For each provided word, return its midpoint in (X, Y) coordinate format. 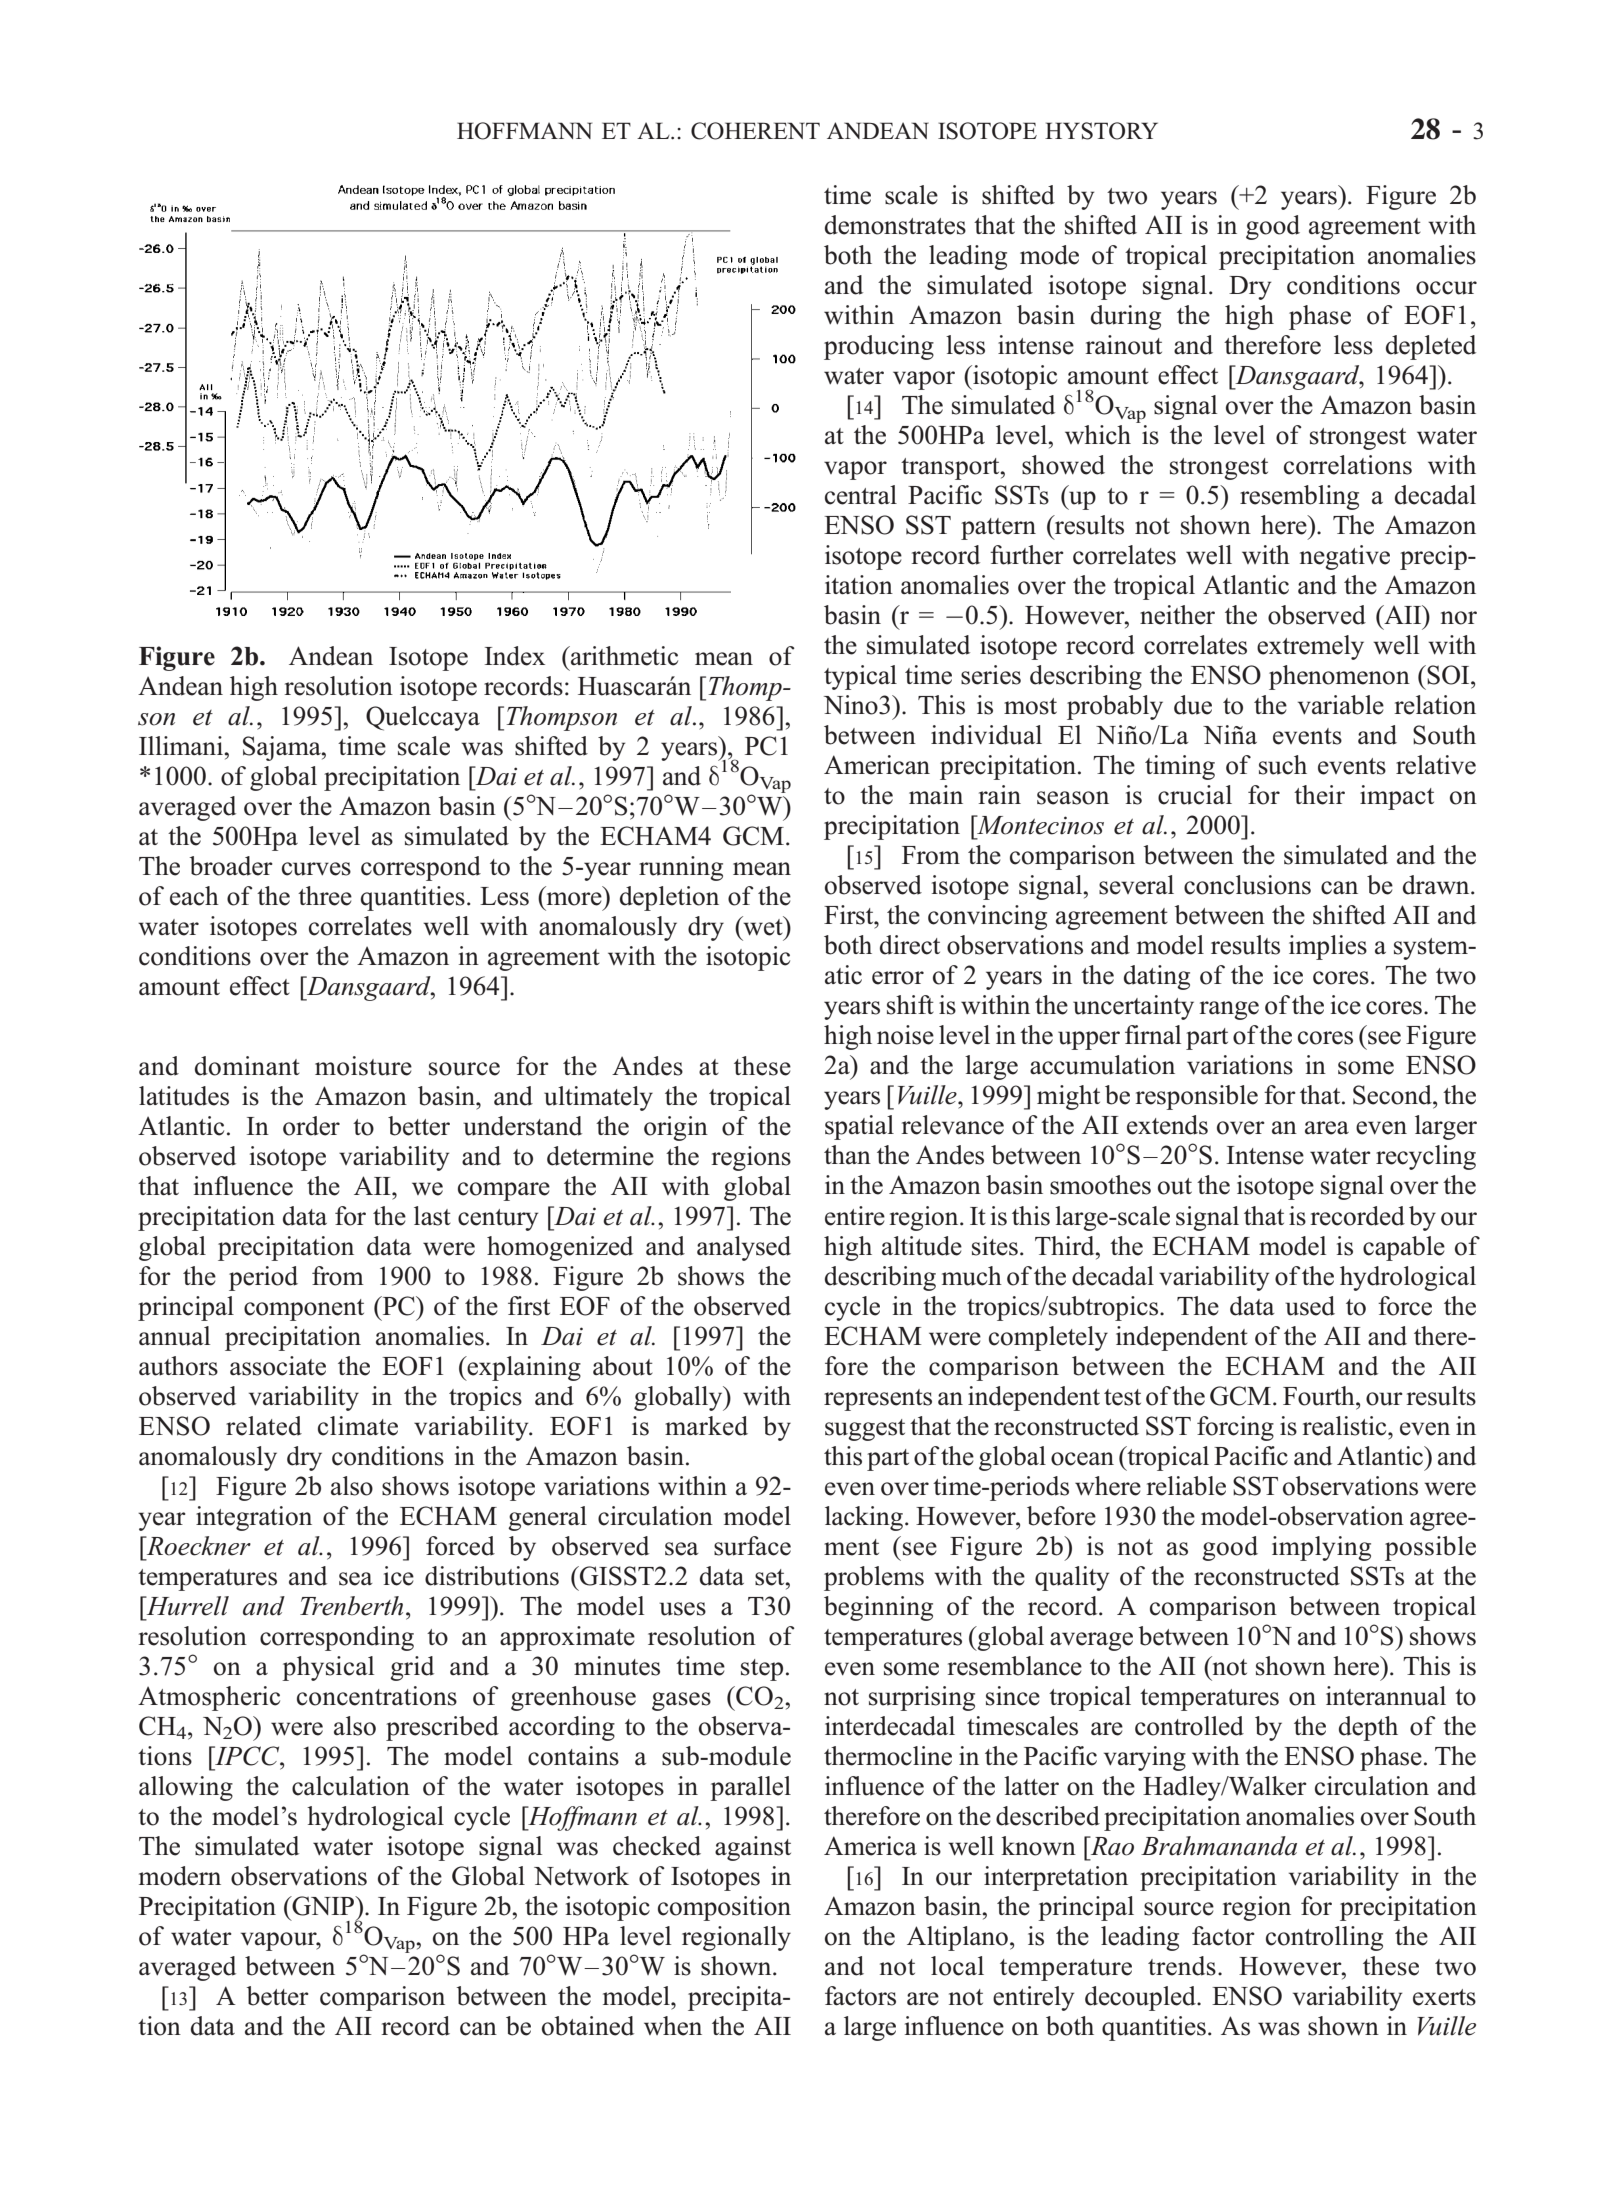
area (1327, 1128)
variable (1341, 705)
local (957, 1966)
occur (1446, 288)
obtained (588, 2026)
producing (879, 347)
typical (860, 677)
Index (515, 656)
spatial (859, 1127)
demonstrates (895, 225)
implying (1321, 1548)
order (311, 1126)
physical (328, 1668)
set (771, 1577)
